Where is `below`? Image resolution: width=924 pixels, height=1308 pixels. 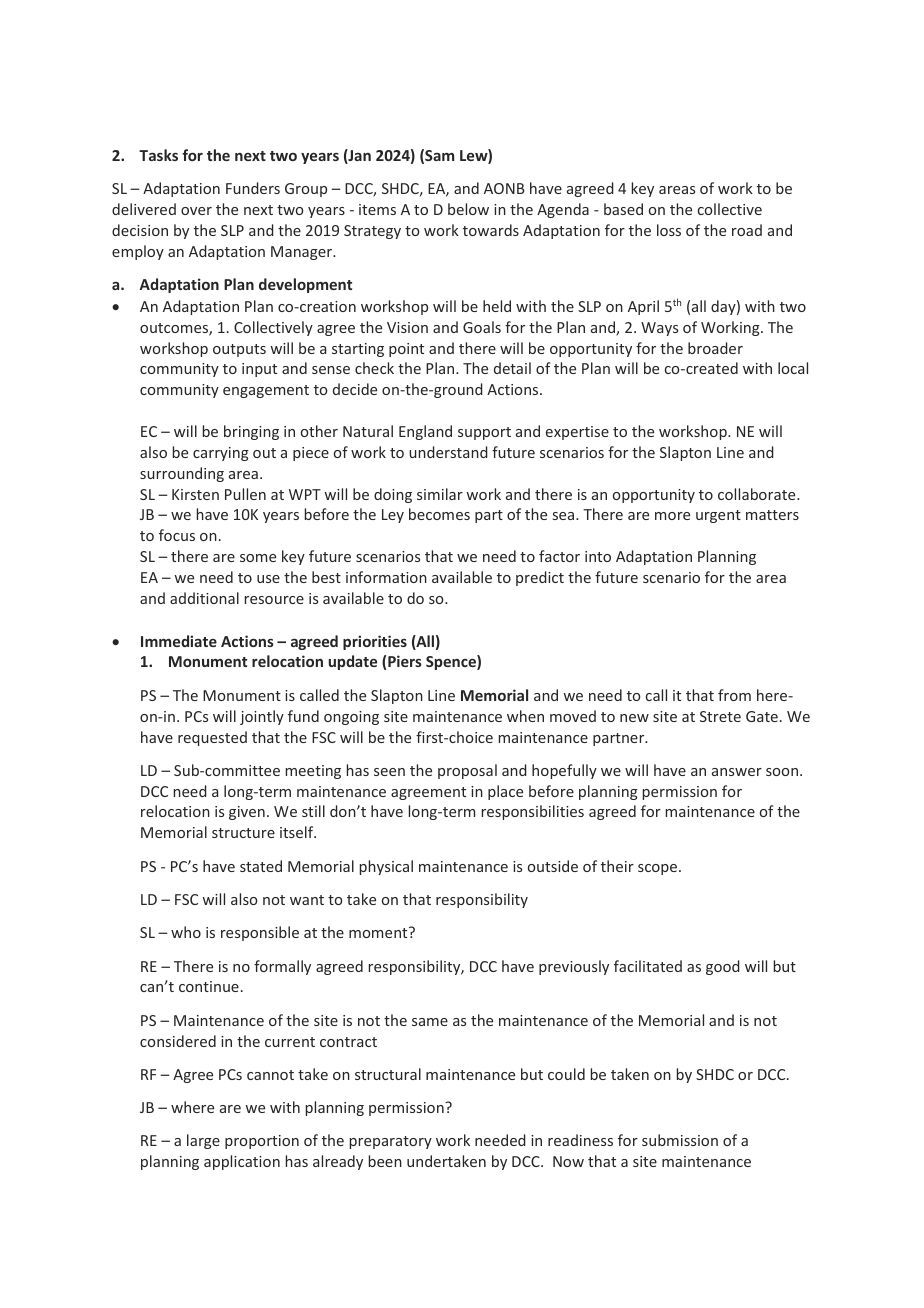 below is located at coordinates (468, 209).
